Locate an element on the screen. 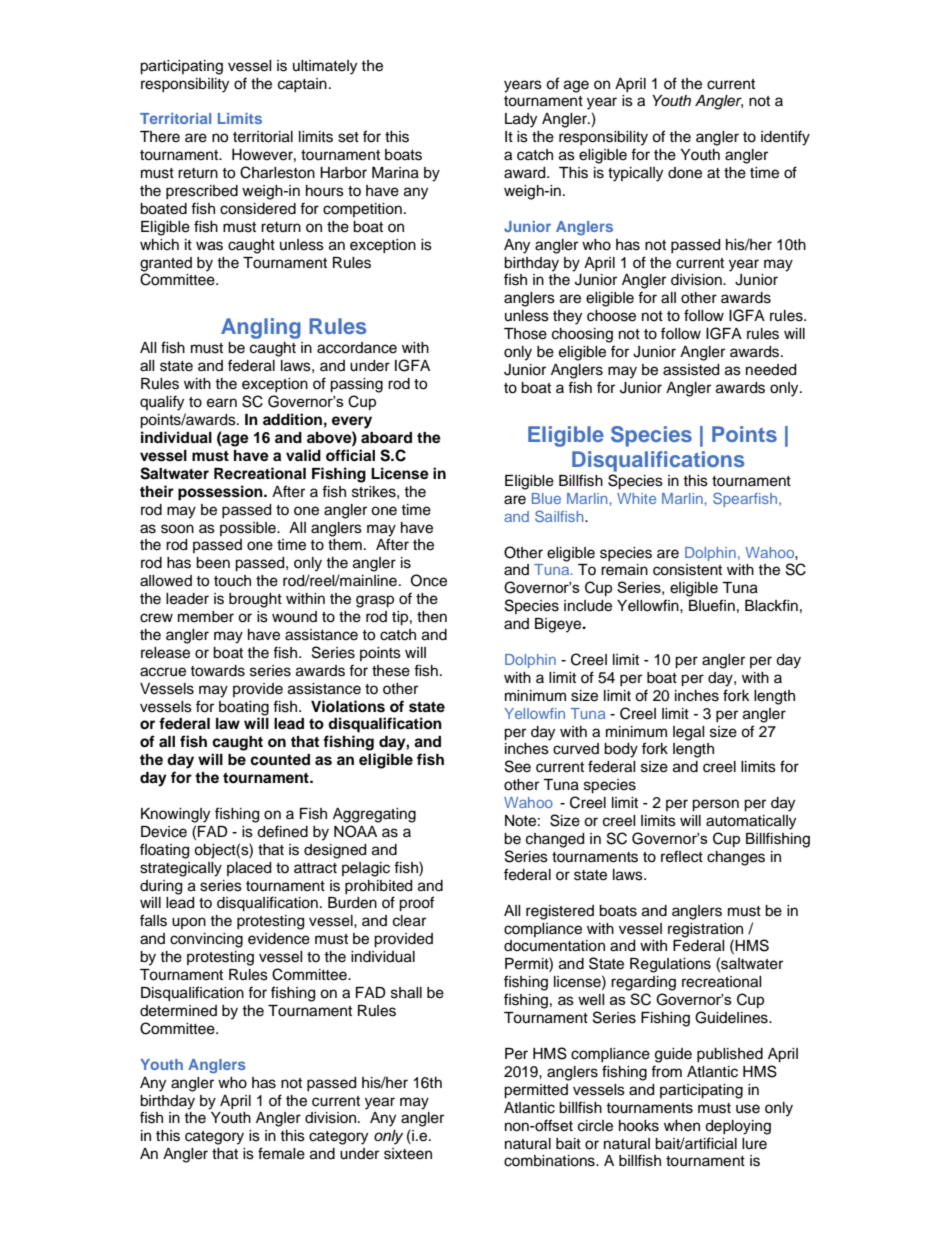 Image resolution: width=952 pixels, height=1233 pixels. member is located at coordinates (206, 617).
